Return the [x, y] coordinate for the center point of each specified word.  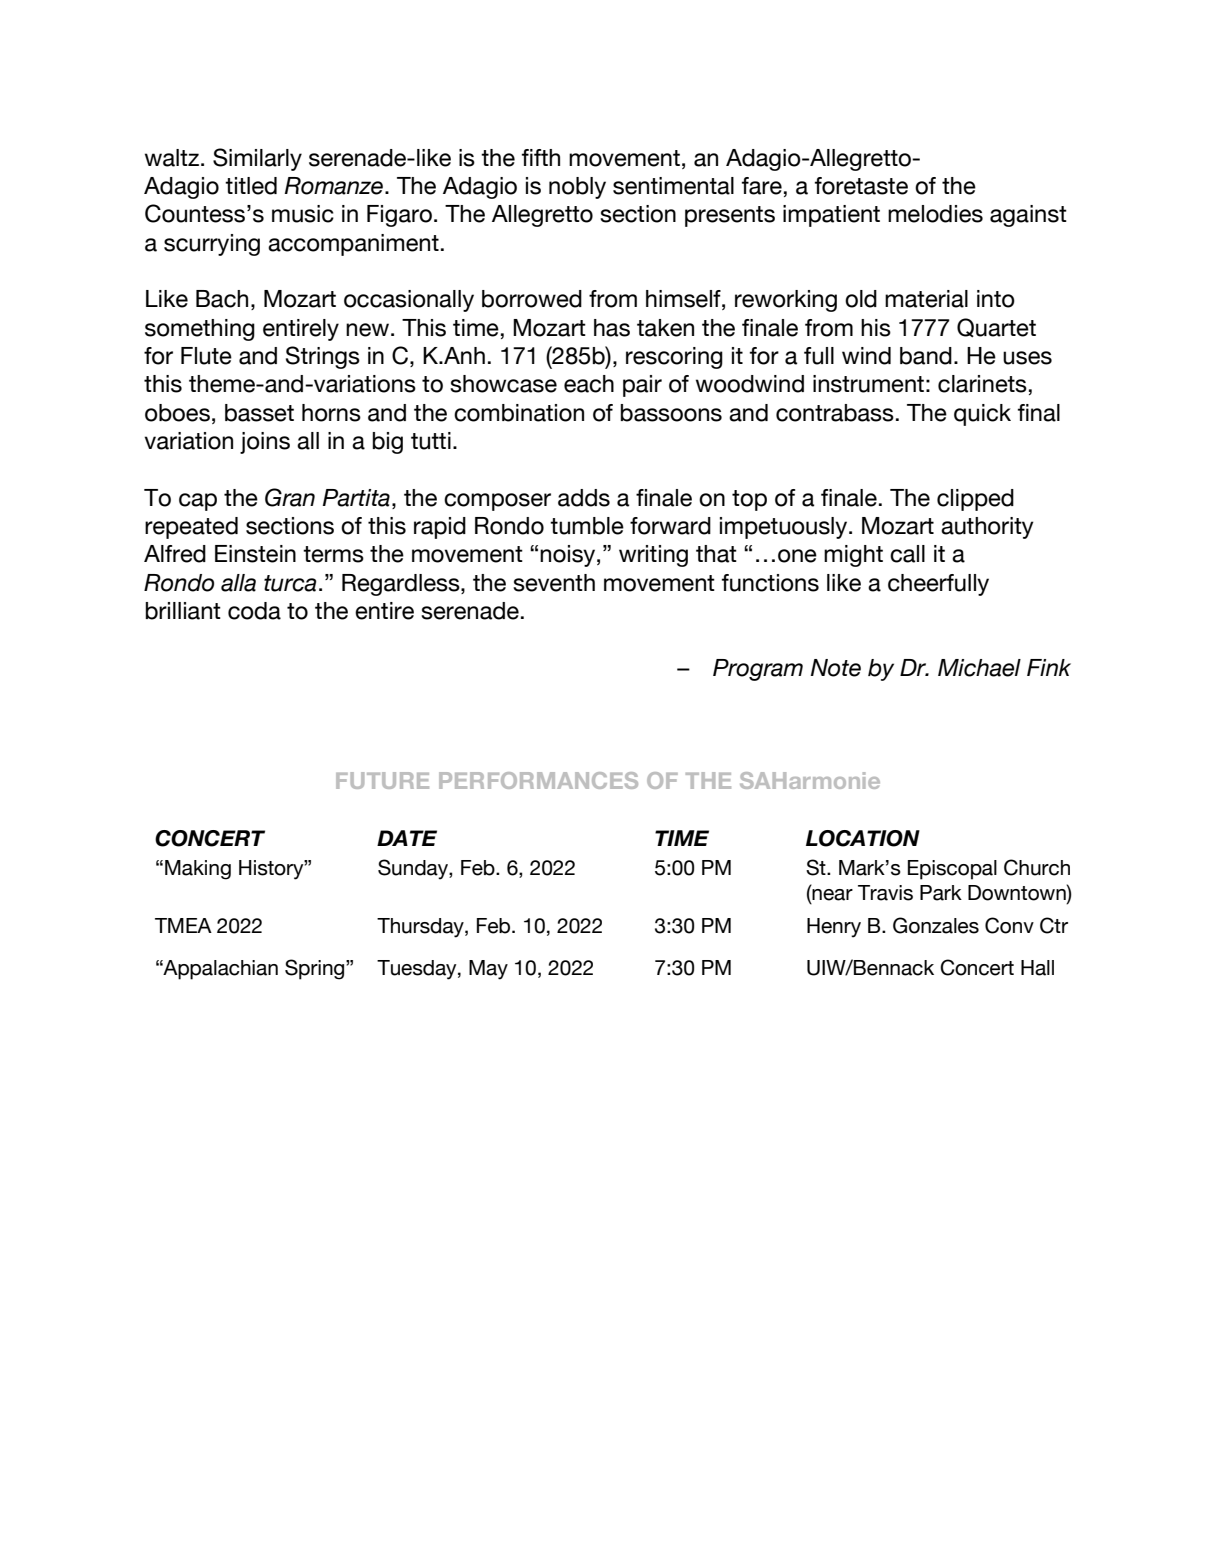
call [907, 554]
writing [653, 556]
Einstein [255, 554]
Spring [316, 969]
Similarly [257, 159]
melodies [935, 214]
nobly [577, 188]
